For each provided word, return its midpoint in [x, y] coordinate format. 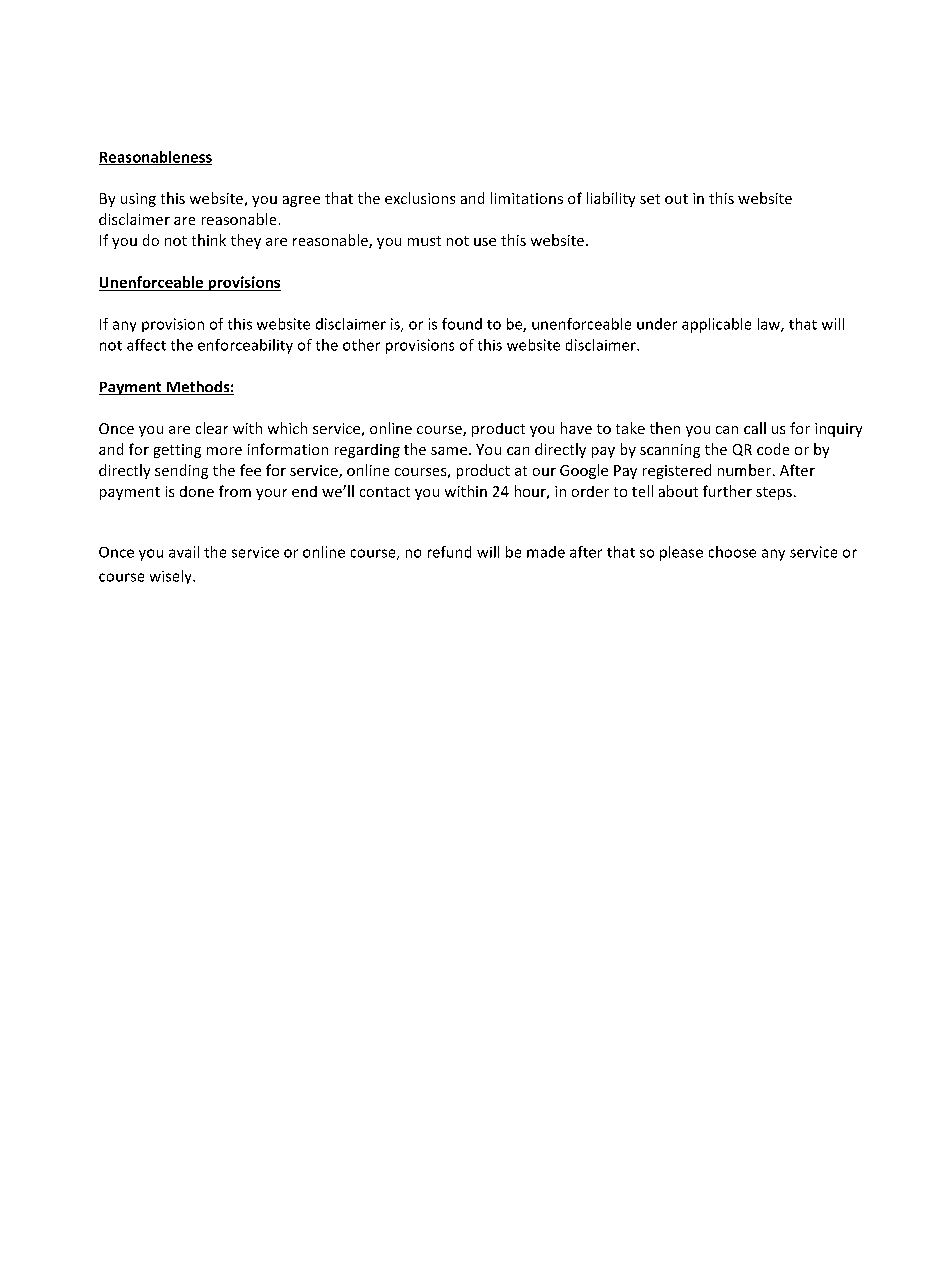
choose [732, 552]
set [650, 199]
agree [301, 201]
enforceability [245, 346]
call [755, 428]
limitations [527, 198]
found [462, 324]
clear [212, 428]
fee [250, 470]
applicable [716, 325]
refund [449, 552]
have [576, 428]
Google [584, 471]
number [746, 470]
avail [184, 552]
